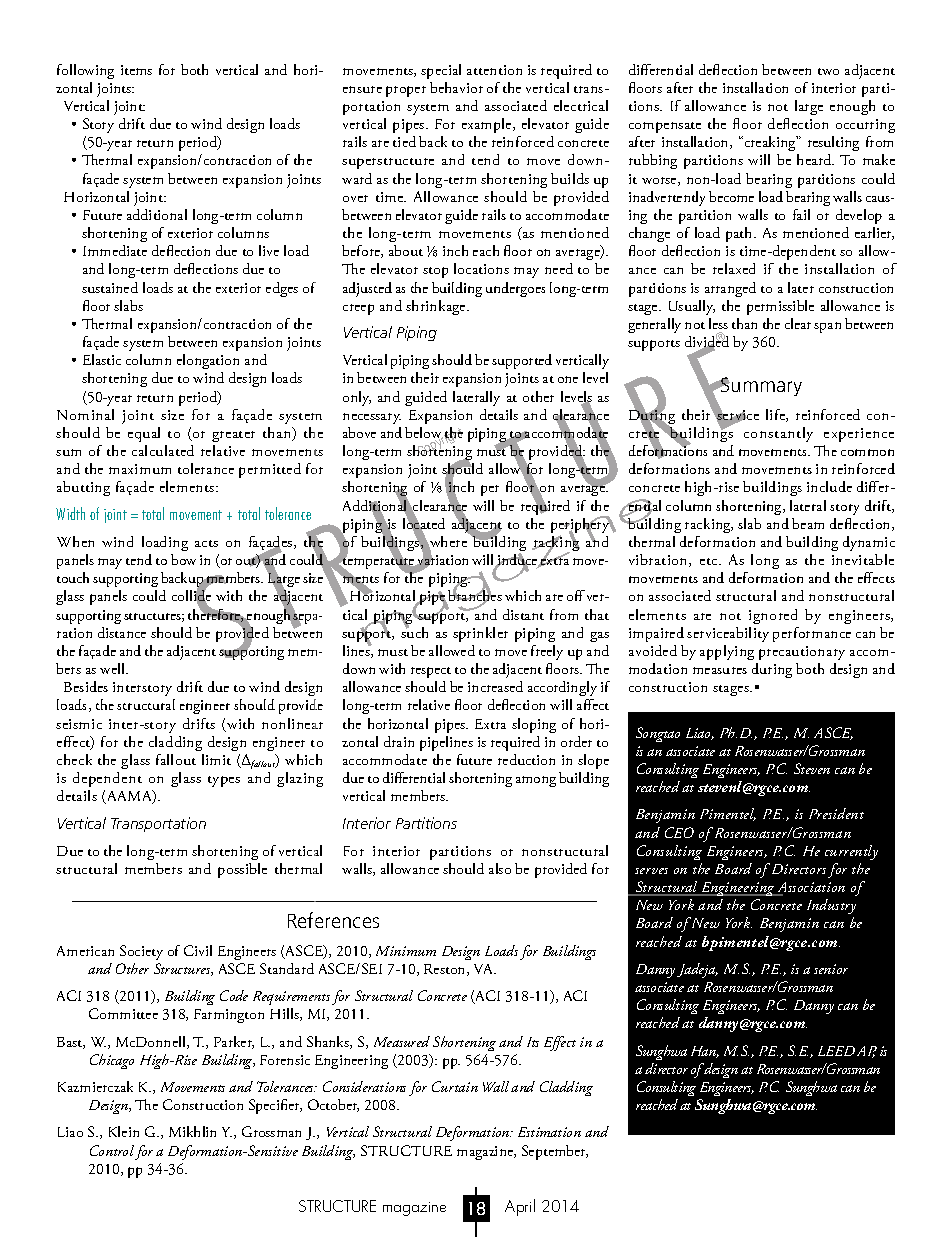  What do you see at coordinates (456, 87) in the document?
I see `behavior` at bounding box center [456, 87].
